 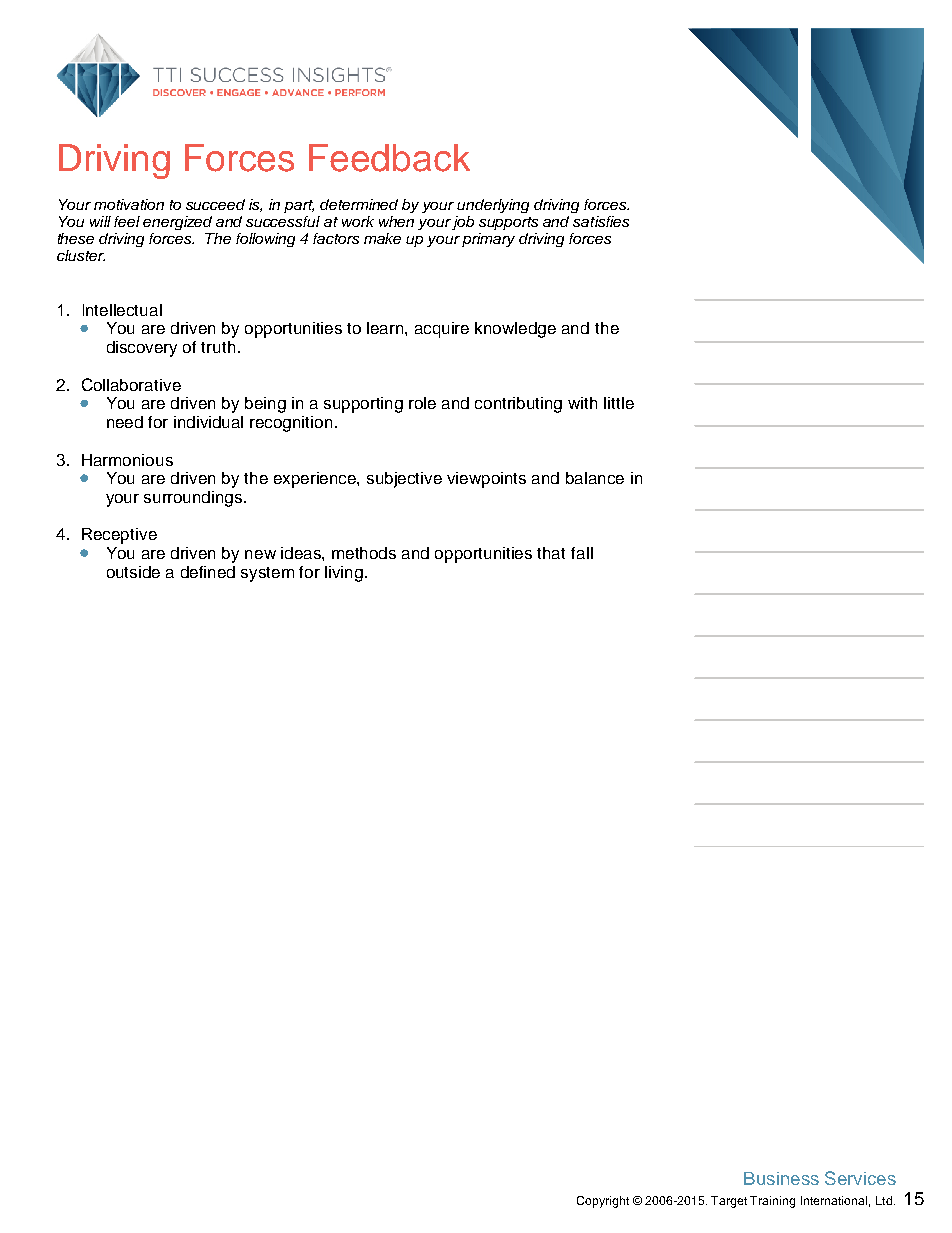 I want to click on succeed, so click(x=215, y=204).
